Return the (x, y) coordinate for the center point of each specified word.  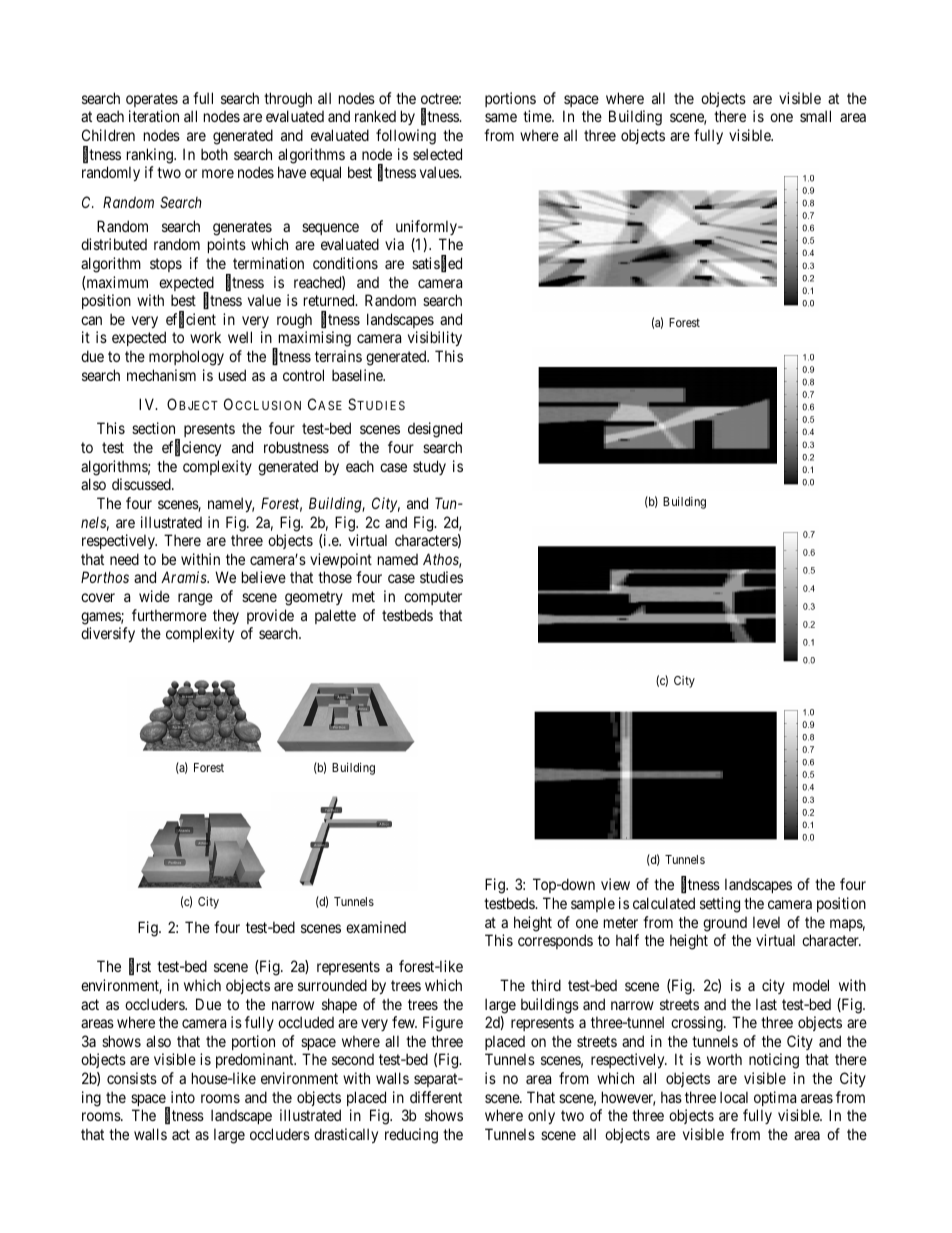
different (436, 1097)
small (815, 116)
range (195, 599)
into (183, 1097)
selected (437, 154)
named (398, 559)
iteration (154, 116)
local (734, 1097)
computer (433, 598)
